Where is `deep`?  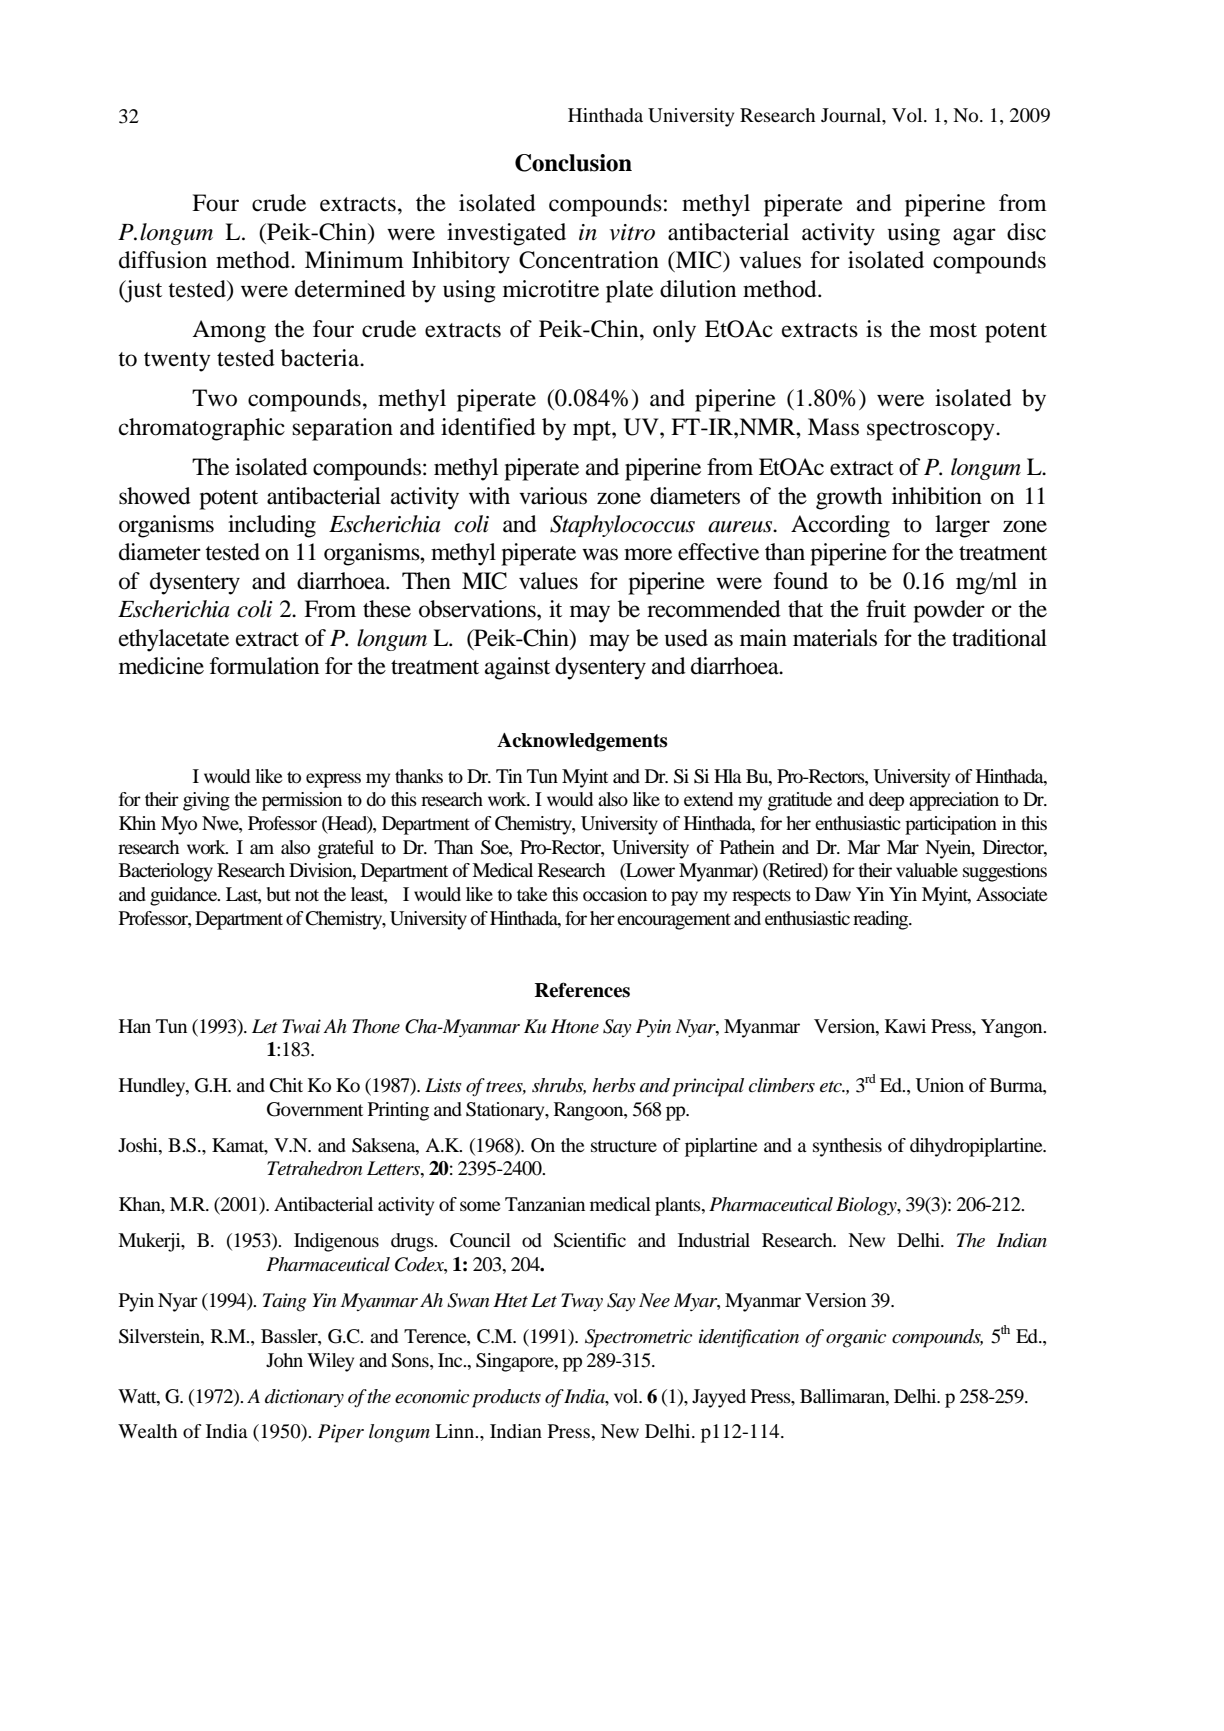 deep is located at coordinates (886, 801).
